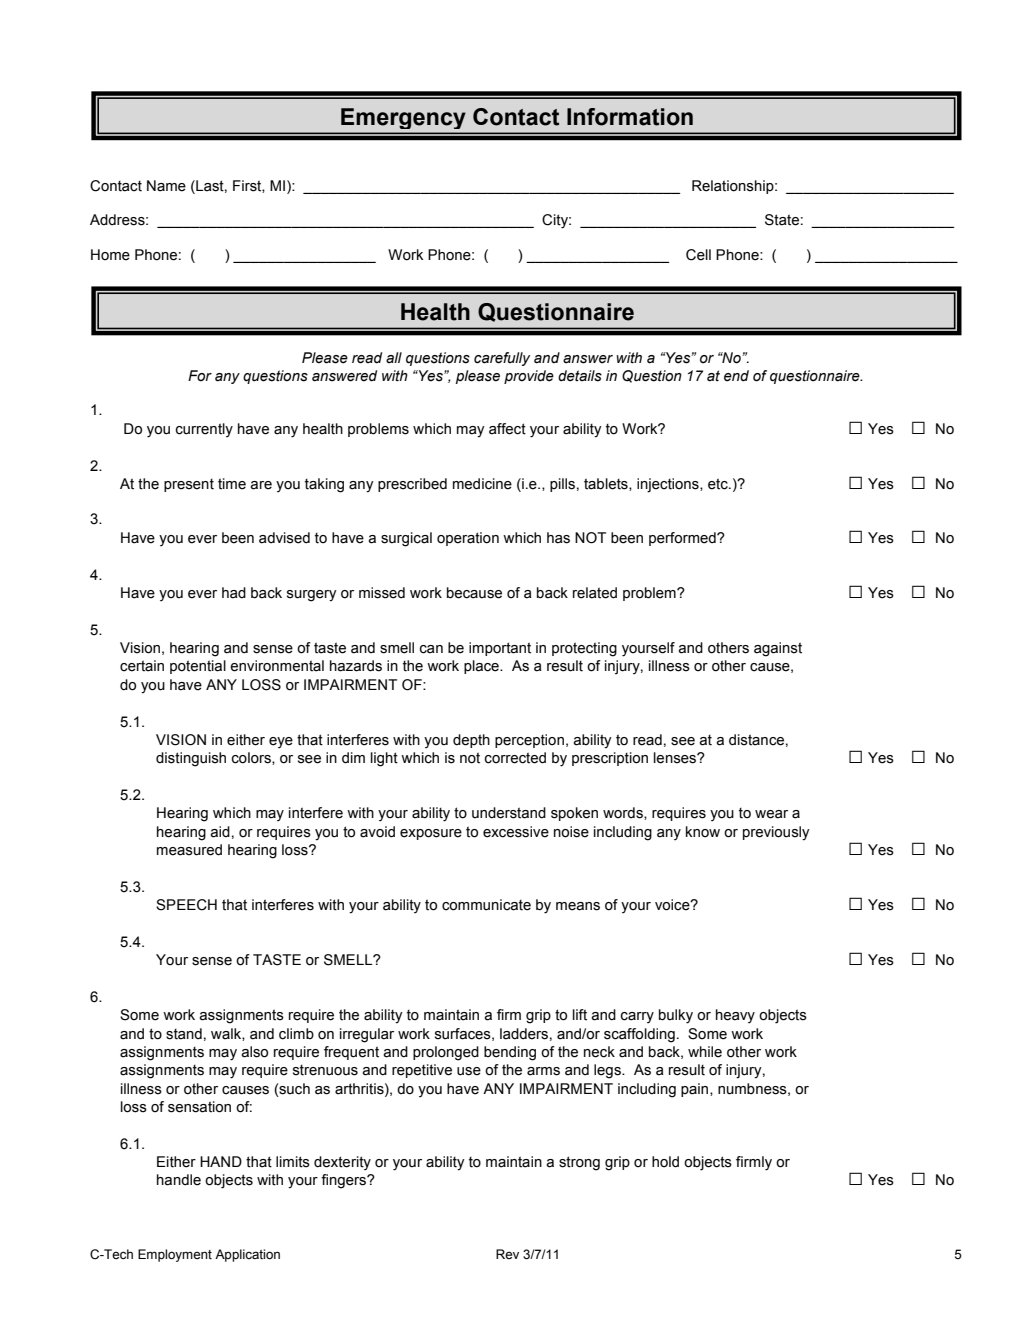 Image resolution: width=1022 pixels, height=1322 pixels. I want to click on Information, so click(630, 117).
